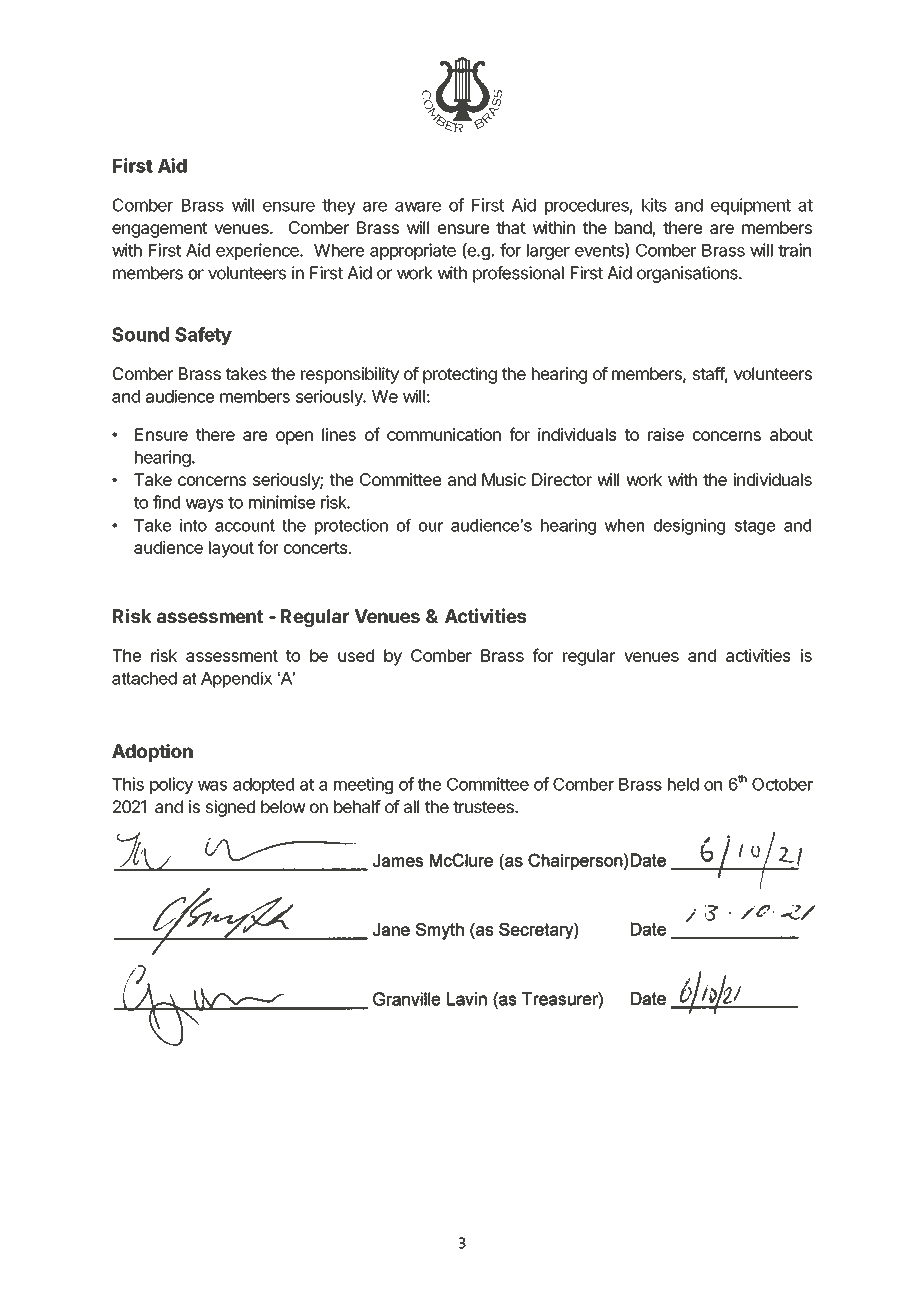  I want to click on open, so click(294, 438).
